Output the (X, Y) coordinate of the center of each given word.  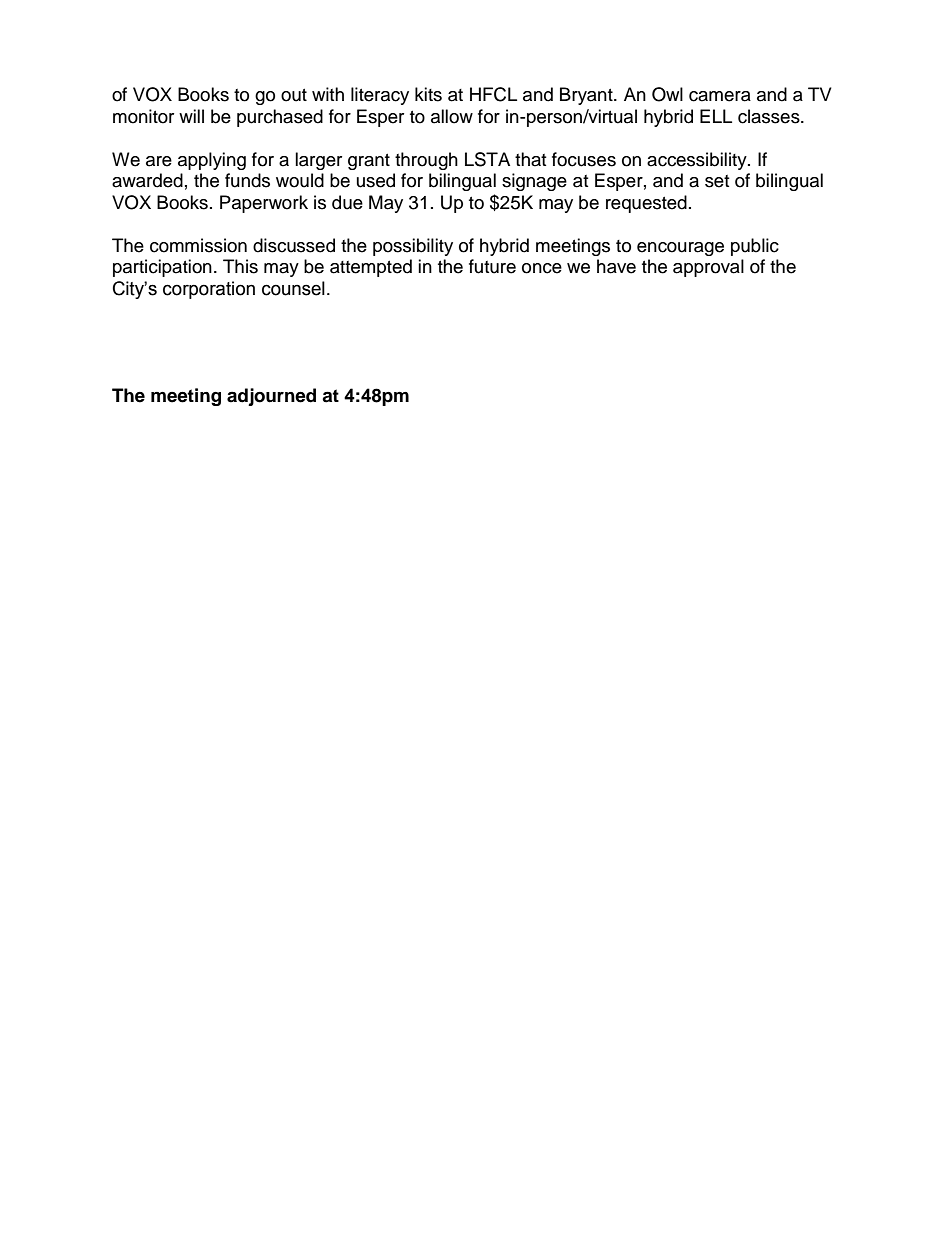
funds (247, 180)
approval (708, 268)
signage (534, 182)
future (492, 266)
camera (720, 96)
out (294, 95)
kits (428, 94)
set (717, 181)
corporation (209, 290)
